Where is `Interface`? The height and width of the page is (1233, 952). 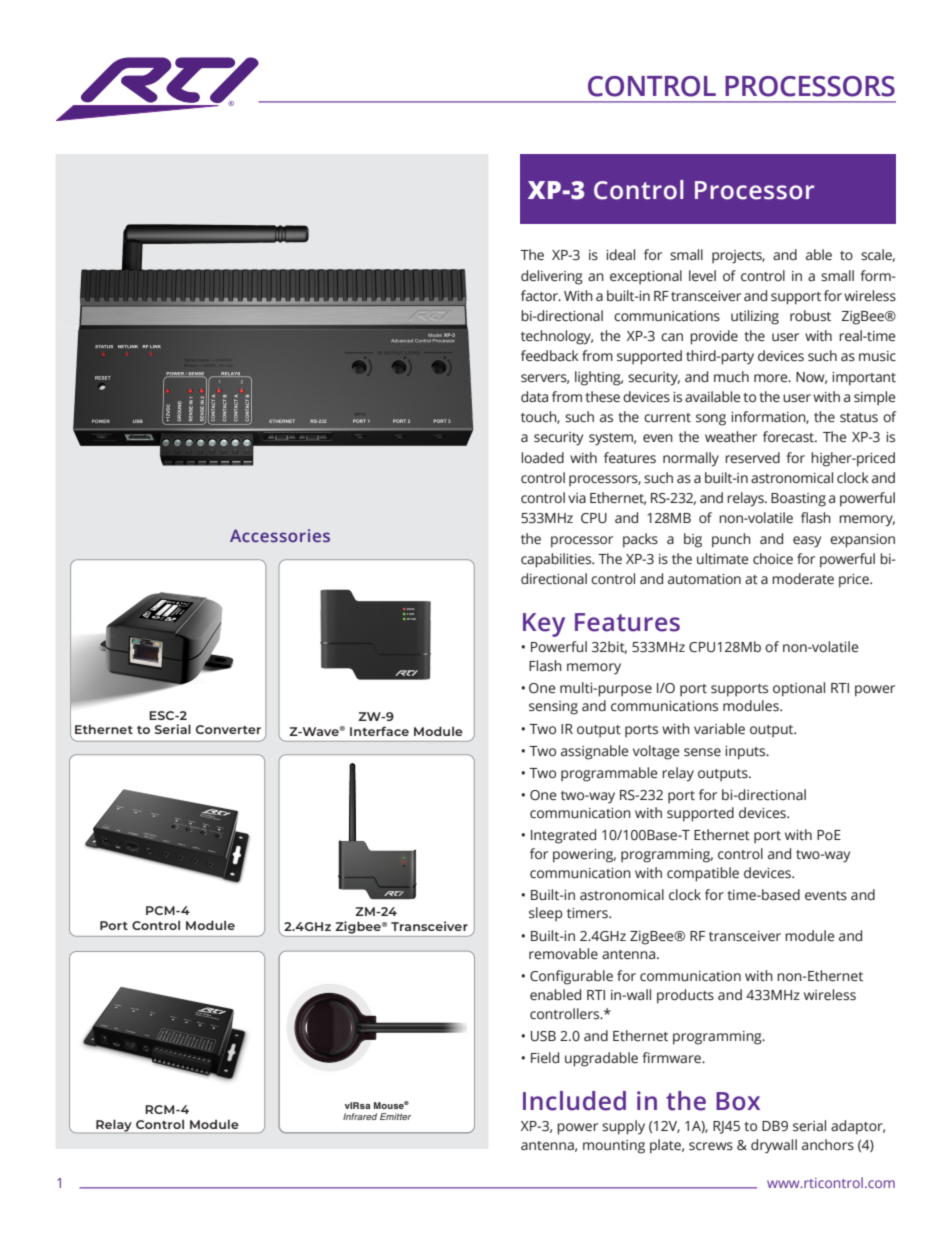 Interface is located at coordinates (379, 731).
